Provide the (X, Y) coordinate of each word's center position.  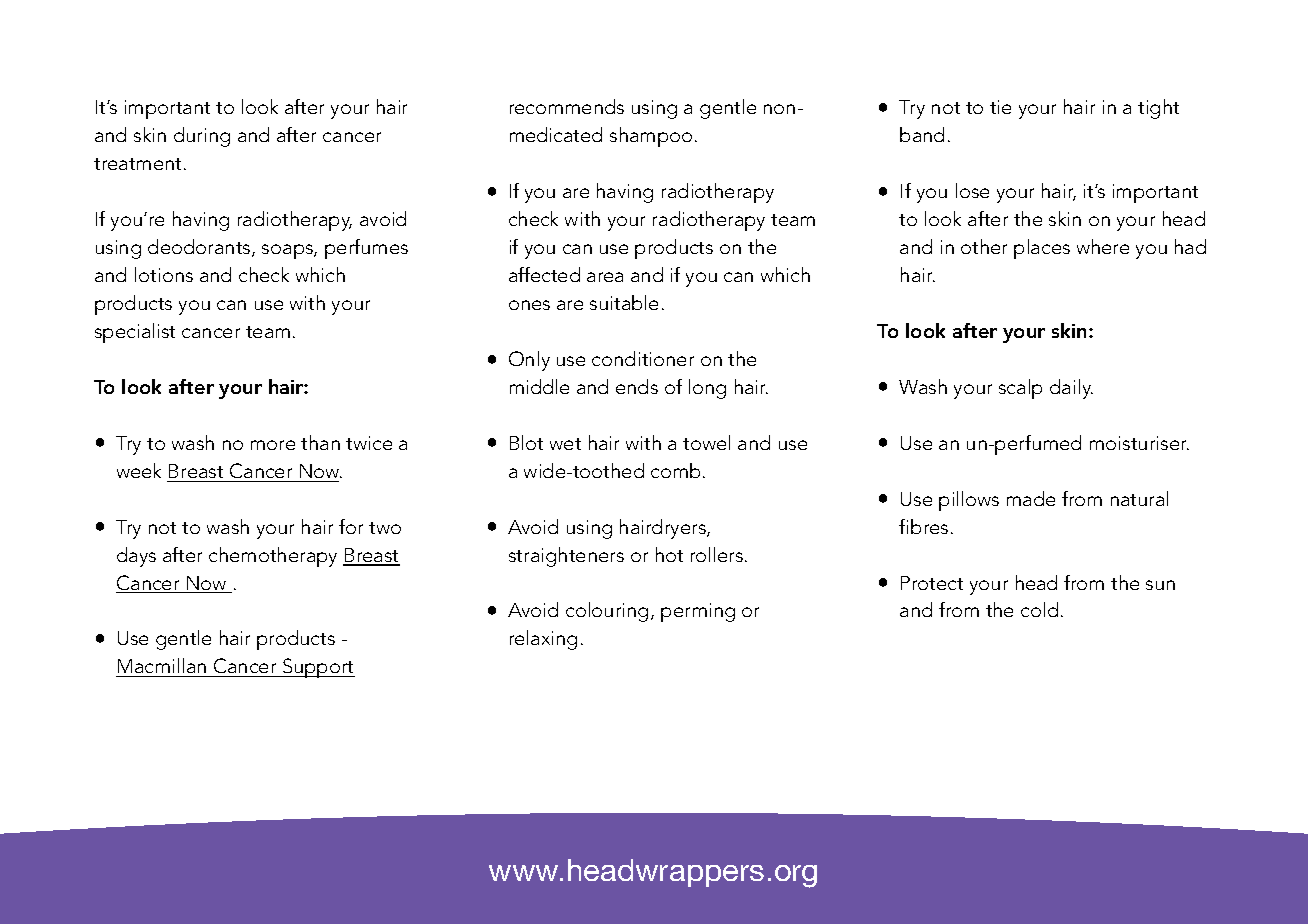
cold (1039, 609)
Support (318, 668)
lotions (164, 274)
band (922, 134)
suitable (624, 302)
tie (1000, 107)
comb (675, 470)
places (1042, 249)
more (273, 445)
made (1031, 498)
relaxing (543, 640)
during (202, 137)
